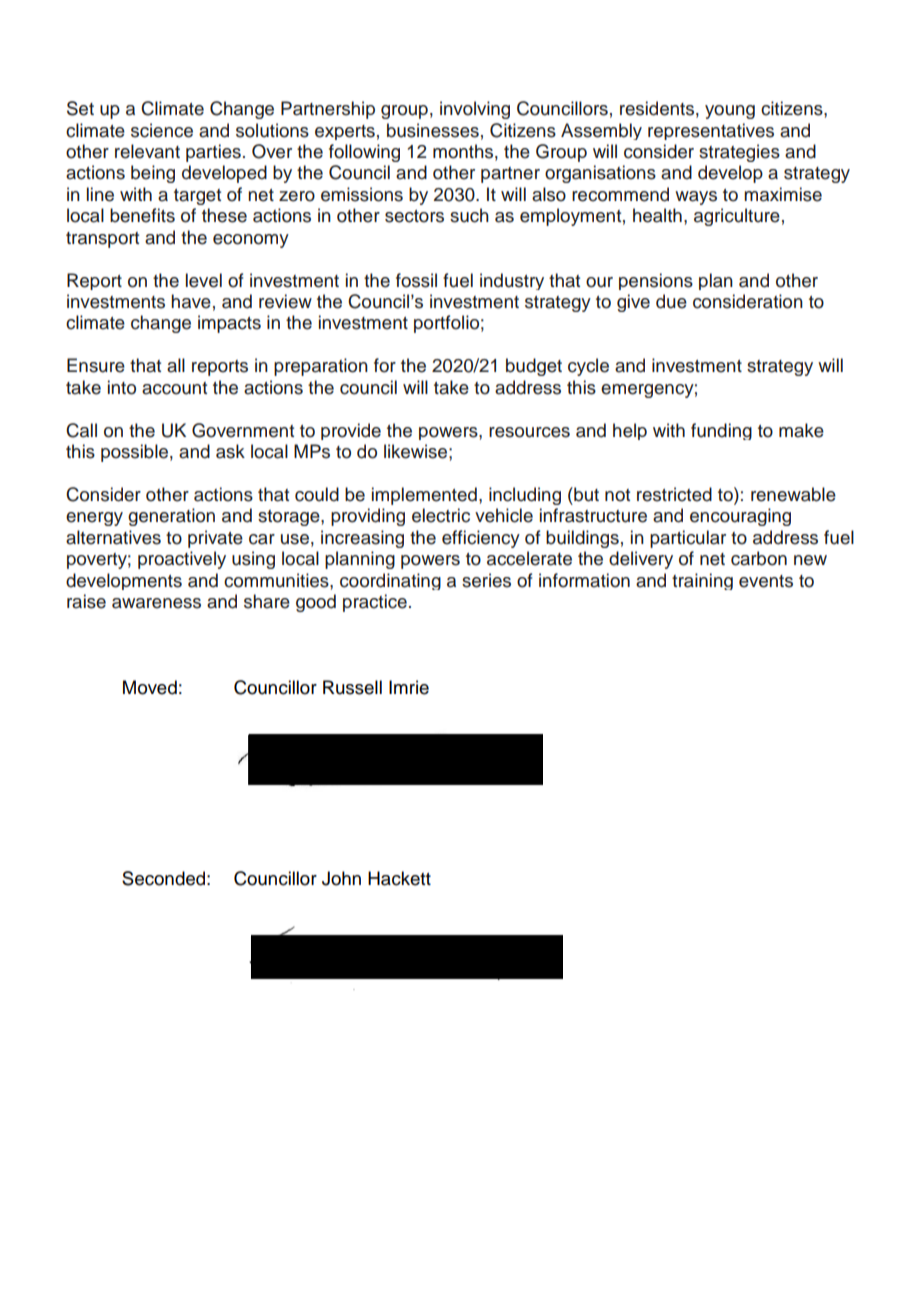 The width and height of the document is (924, 1307). What do you see at coordinates (341, 878) in the document?
I see `John` at bounding box center [341, 878].
